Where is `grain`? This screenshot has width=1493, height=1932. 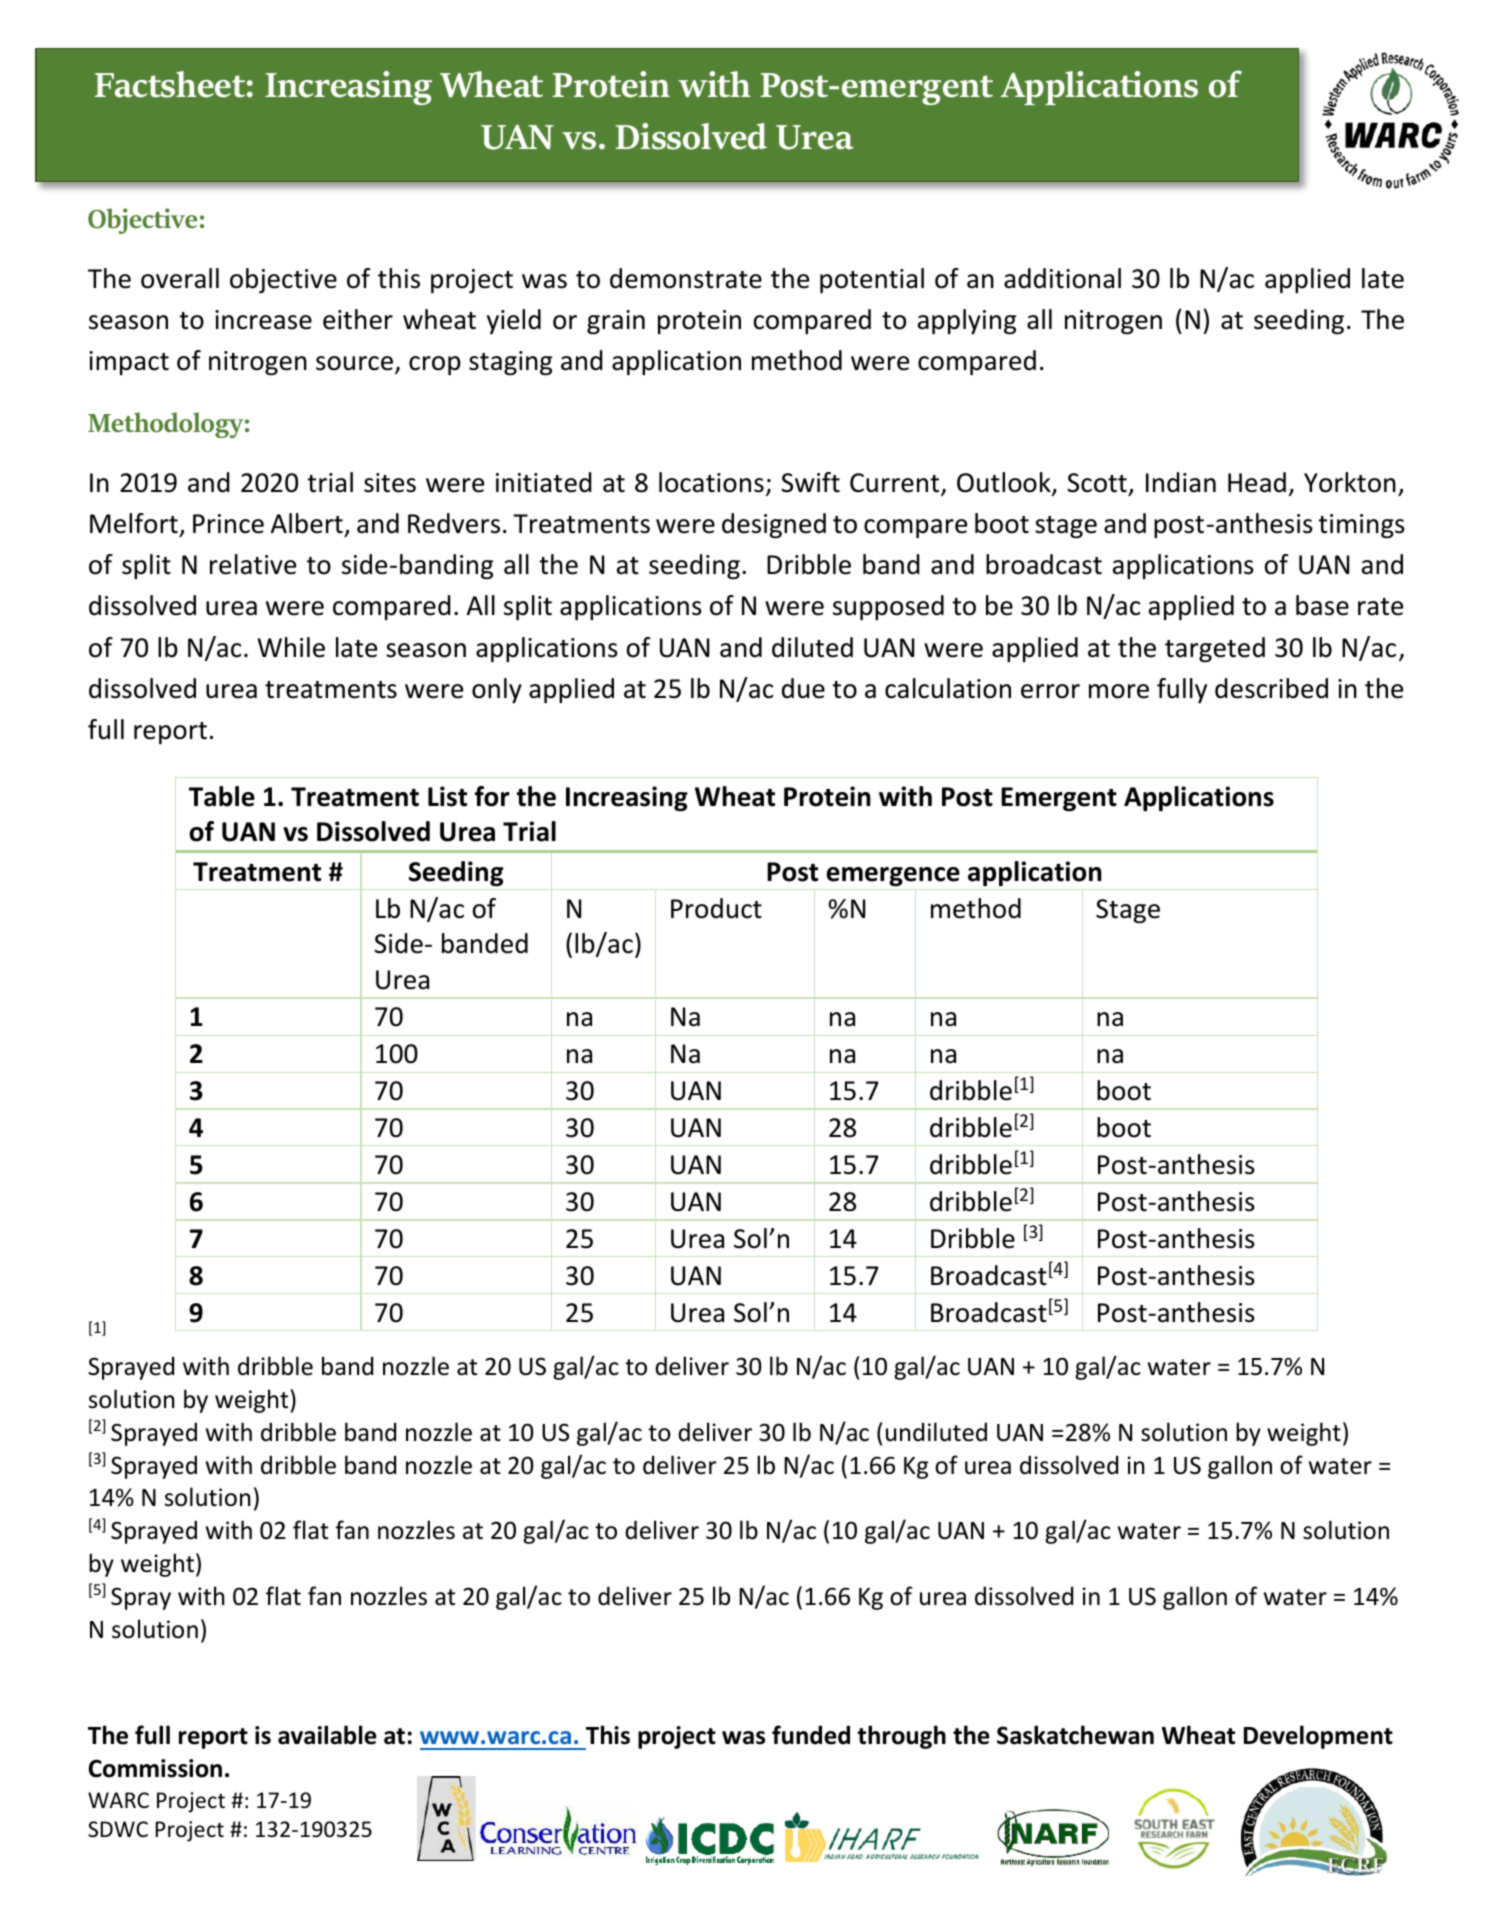 grain is located at coordinates (616, 322).
